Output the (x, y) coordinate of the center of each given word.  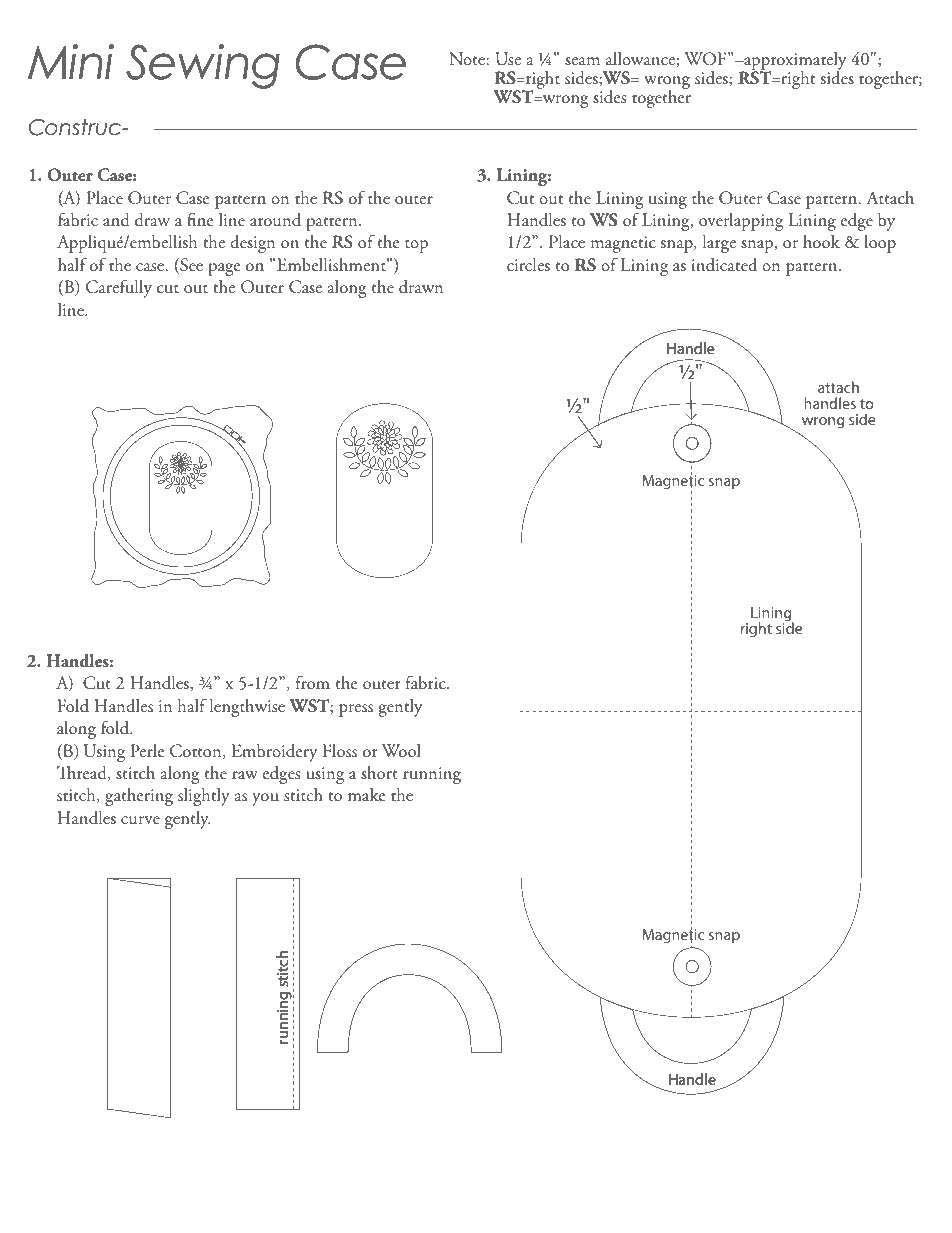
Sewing (203, 66)
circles (528, 264)
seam (582, 61)
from (313, 682)
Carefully (119, 288)
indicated (724, 265)
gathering (139, 797)
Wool (401, 750)
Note (468, 59)
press (356, 710)
